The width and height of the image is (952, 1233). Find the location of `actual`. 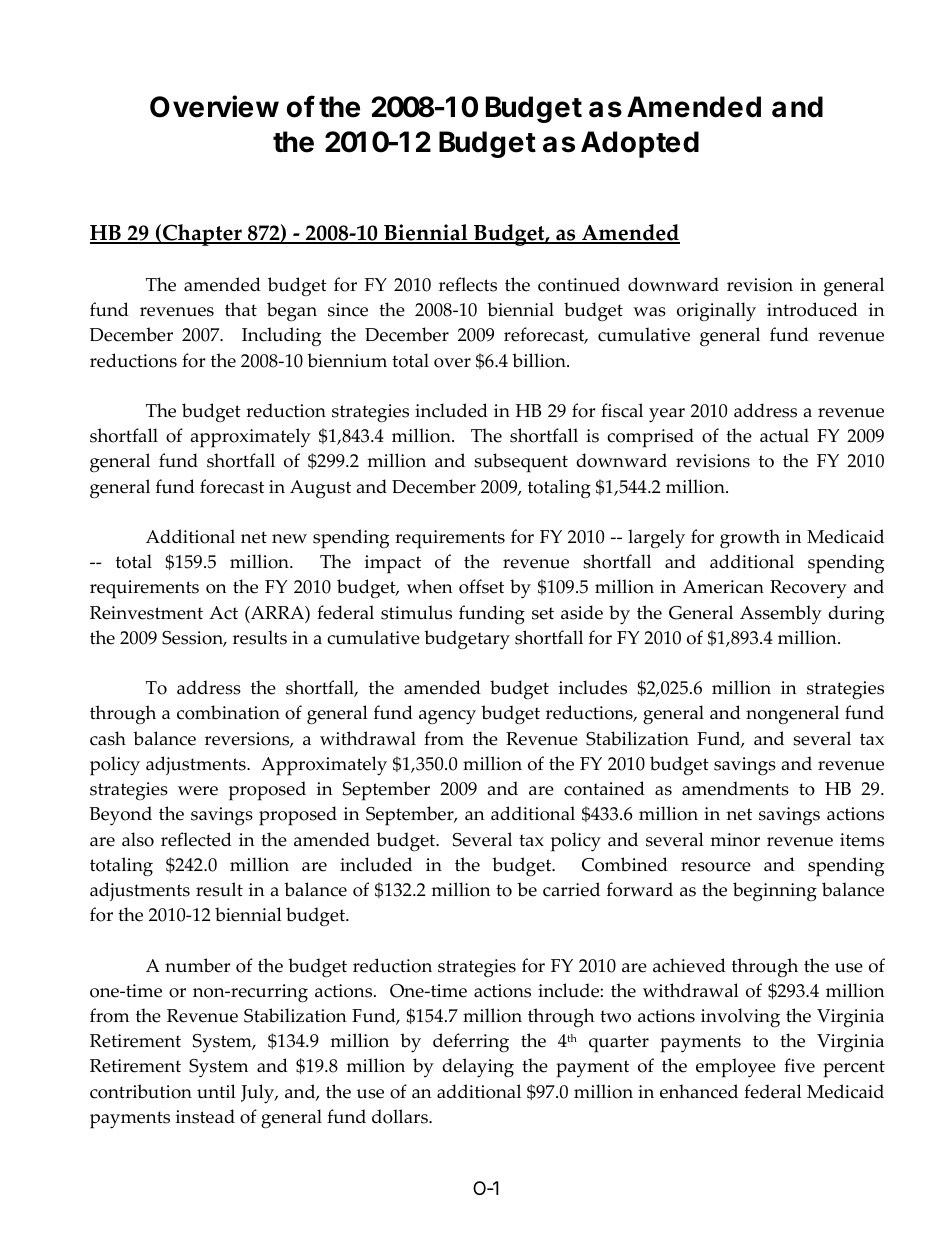

actual is located at coordinates (784, 435).
